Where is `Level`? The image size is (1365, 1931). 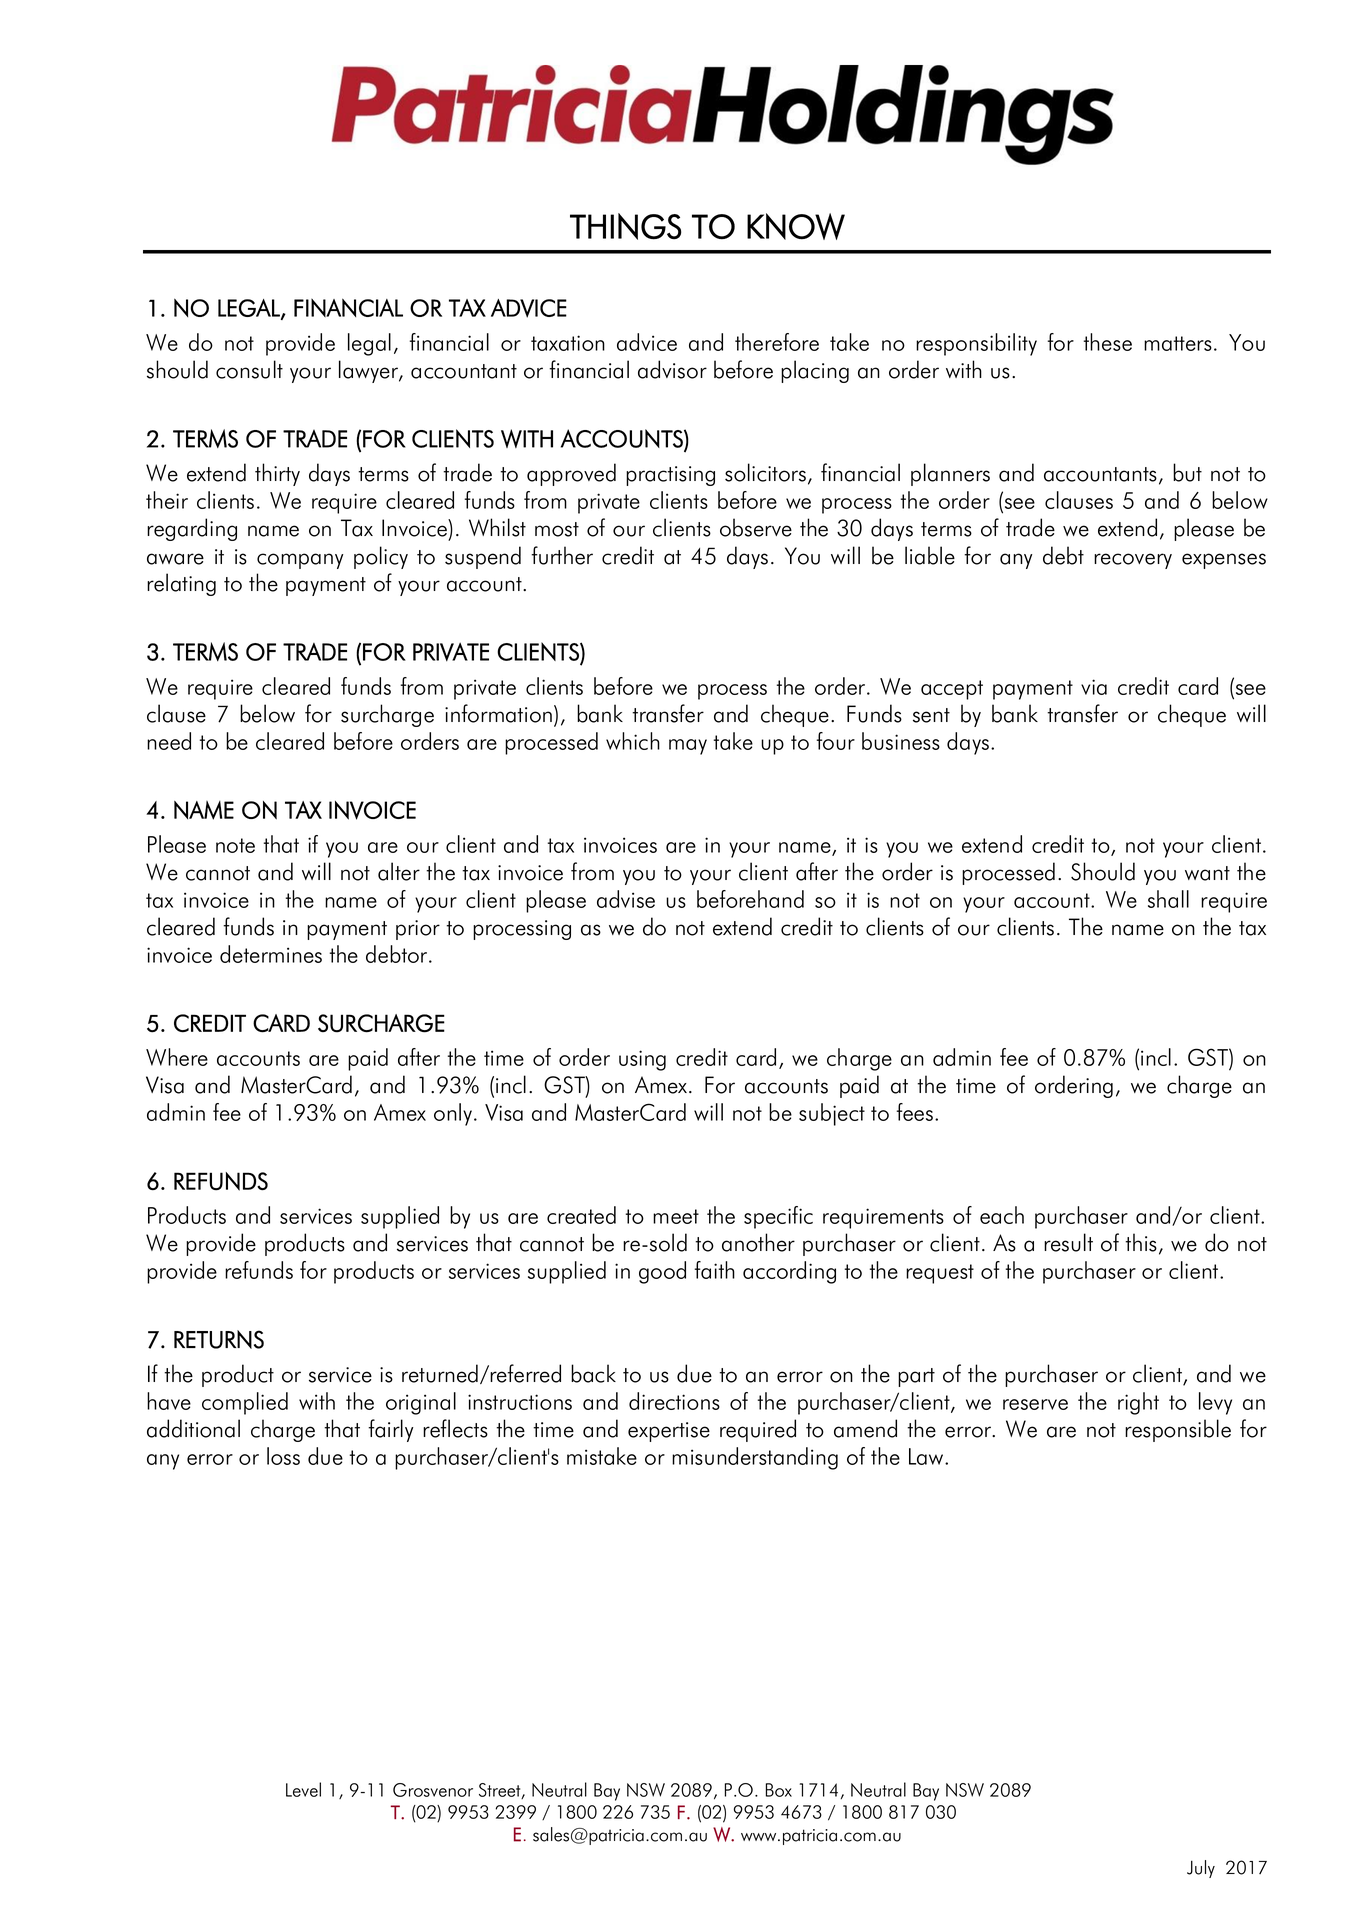 Level is located at coordinates (303, 1789).
